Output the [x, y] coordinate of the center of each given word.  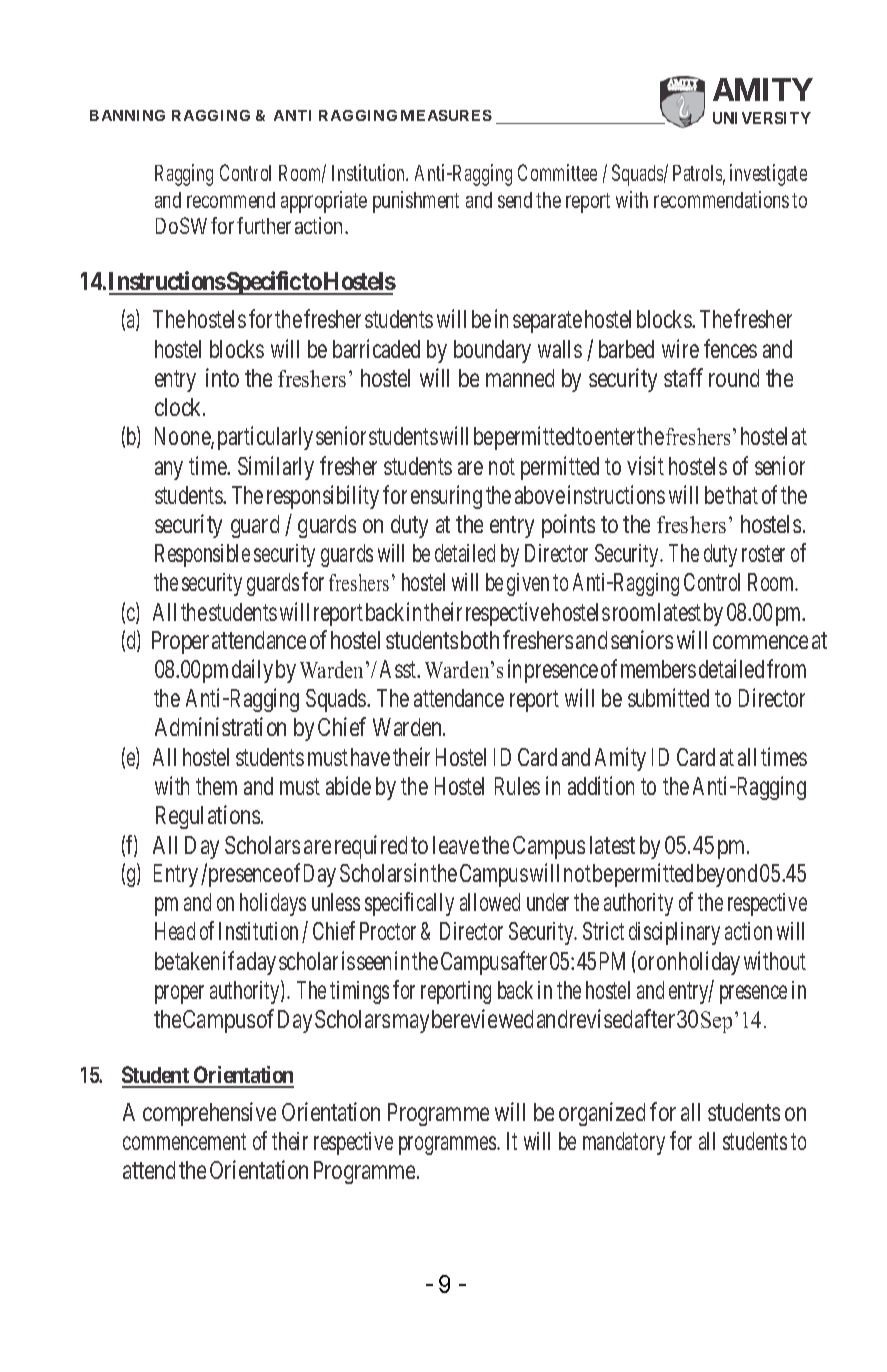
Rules [517, 786]
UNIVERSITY [762, 118]
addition [601, 785]
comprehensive [209, 1114]
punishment [416, 202]
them [216, 786]
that [742, 495]
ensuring [446, 497]
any [169, 470]
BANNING [127, 115]
